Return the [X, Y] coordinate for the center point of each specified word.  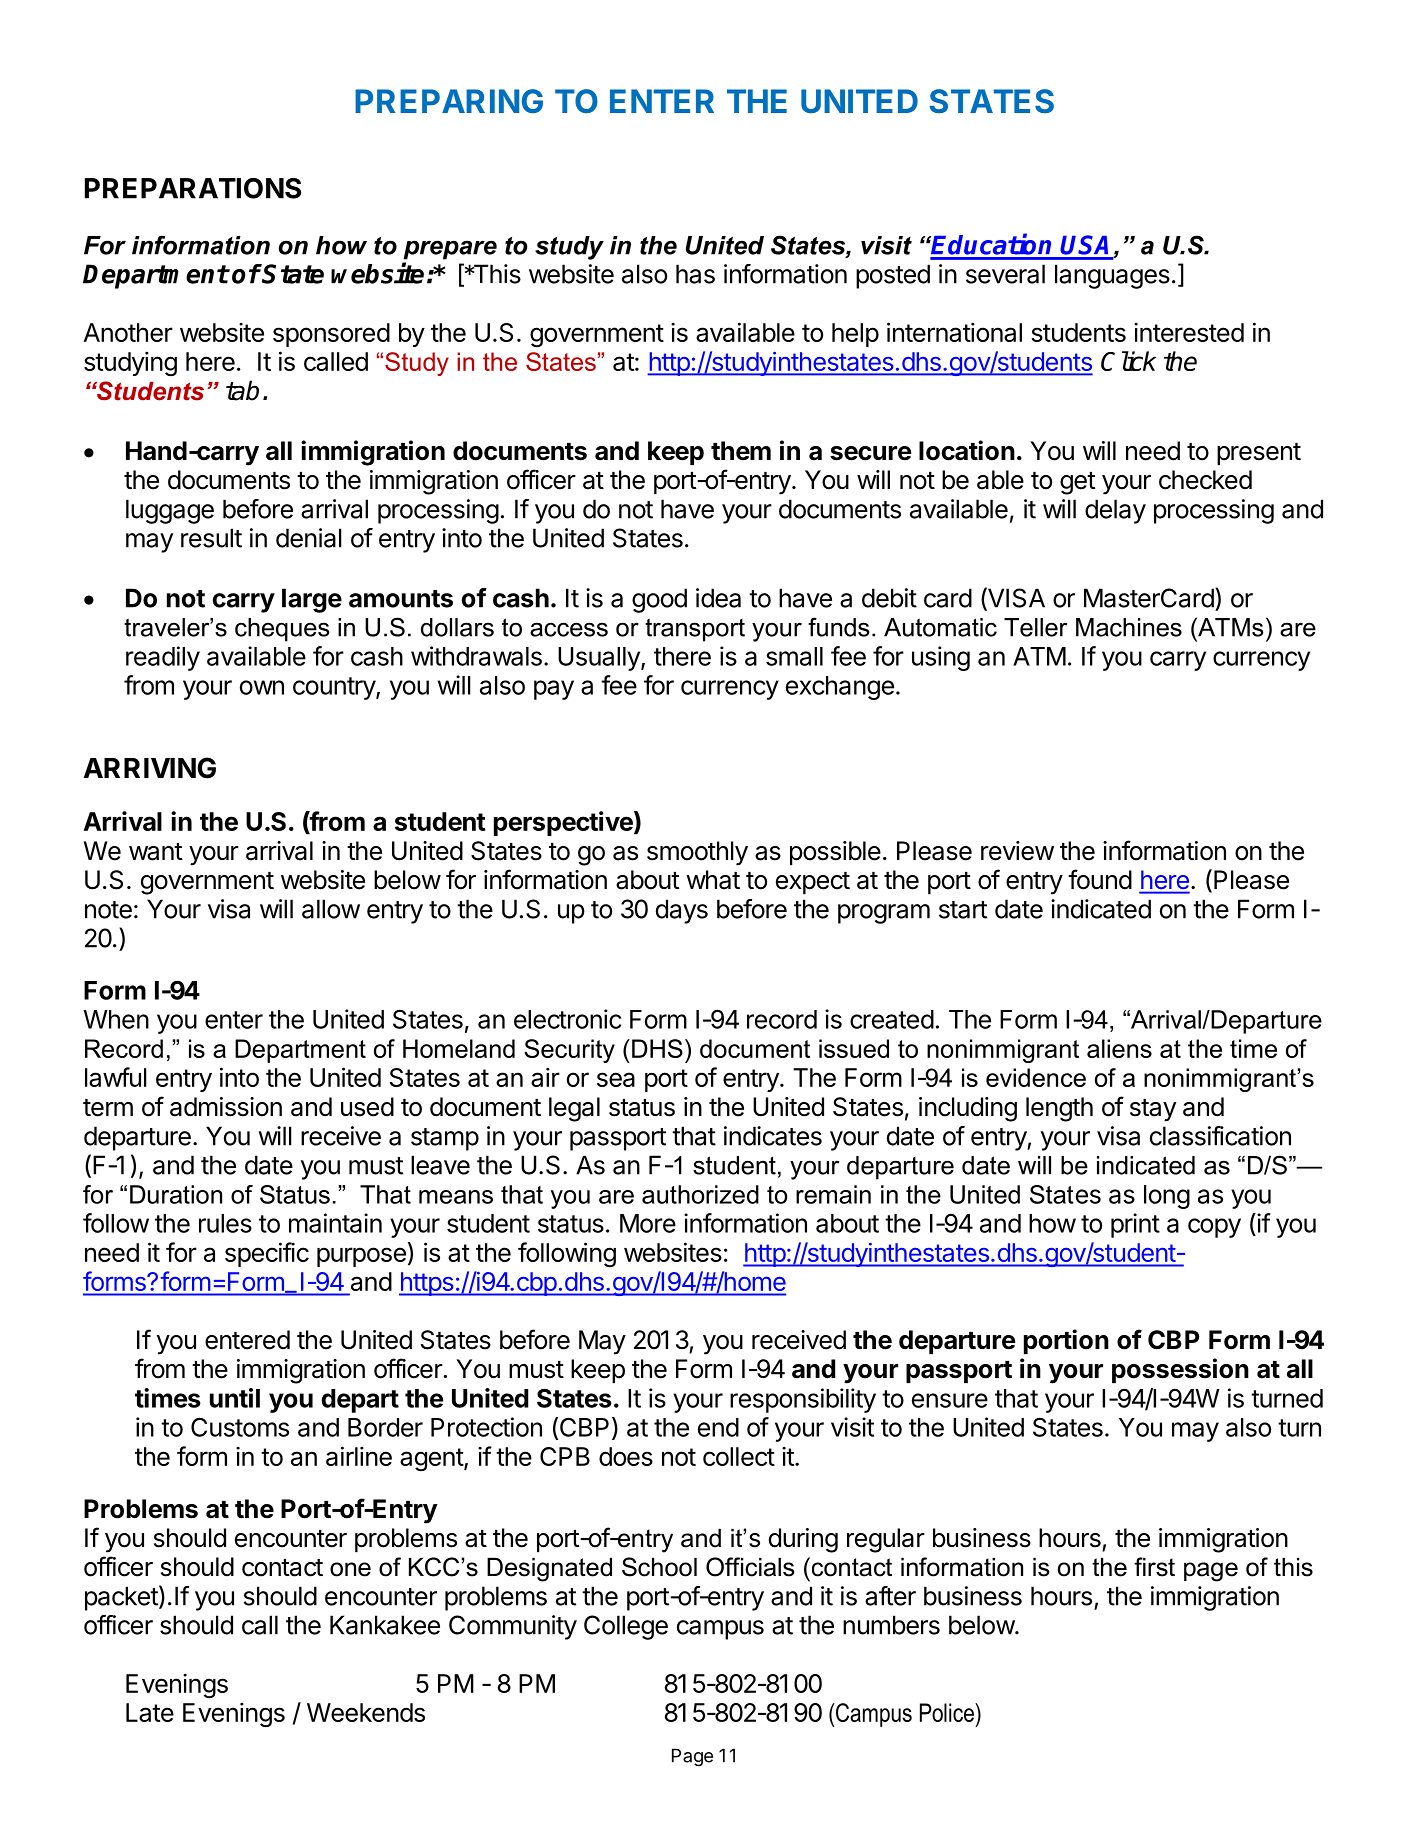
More [648, 1223]
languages [1112, 276]
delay [1115, 511]
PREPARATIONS [193, 188]
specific [267, 1254]
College [626, 1627]
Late [150, 1712]
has [695, 274]
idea [718, 598]
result [211, 538]
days [682, 911]
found [1100, 879]
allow [331, 909]
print [1135, 1225]
